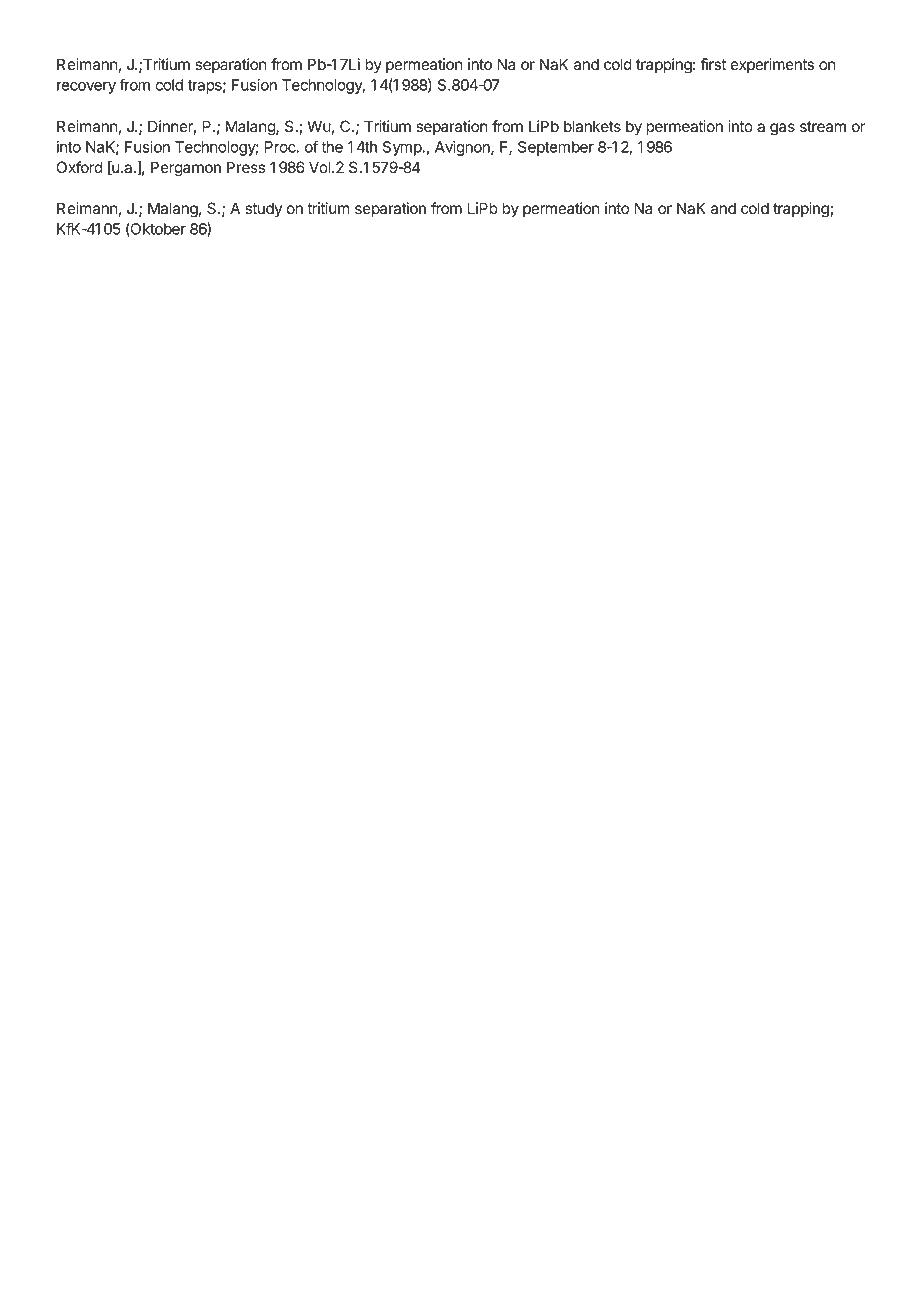 This document has height=1308, width=924. Describe the element at coordinates (823, 127) in the document. I see `stream` at that location.
